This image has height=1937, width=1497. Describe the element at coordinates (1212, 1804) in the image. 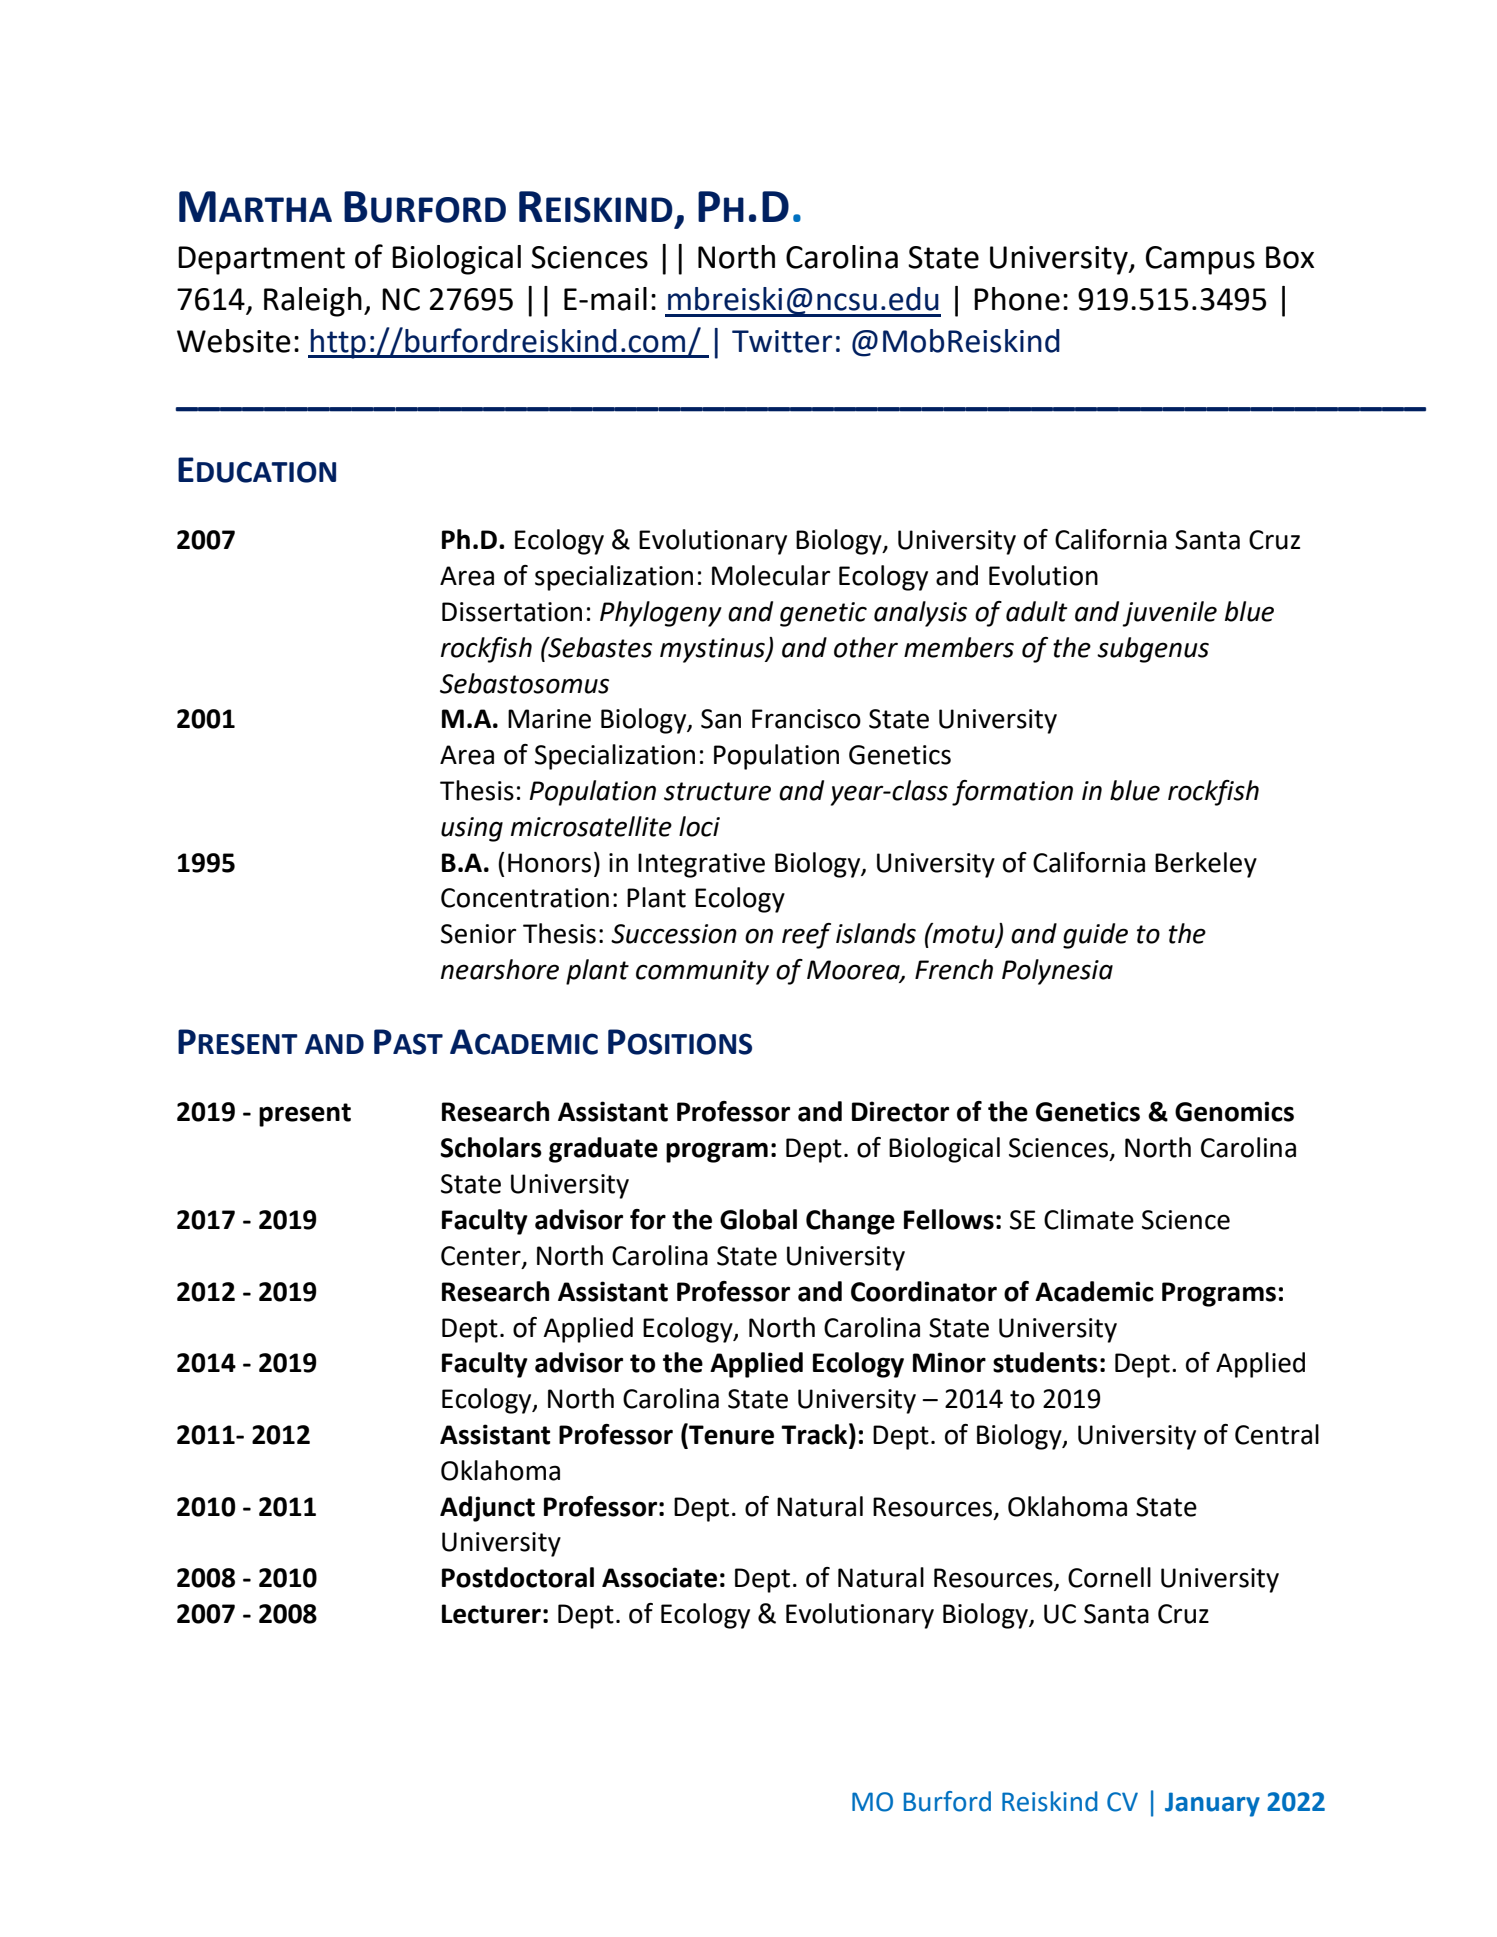

I see `January` at that location.
